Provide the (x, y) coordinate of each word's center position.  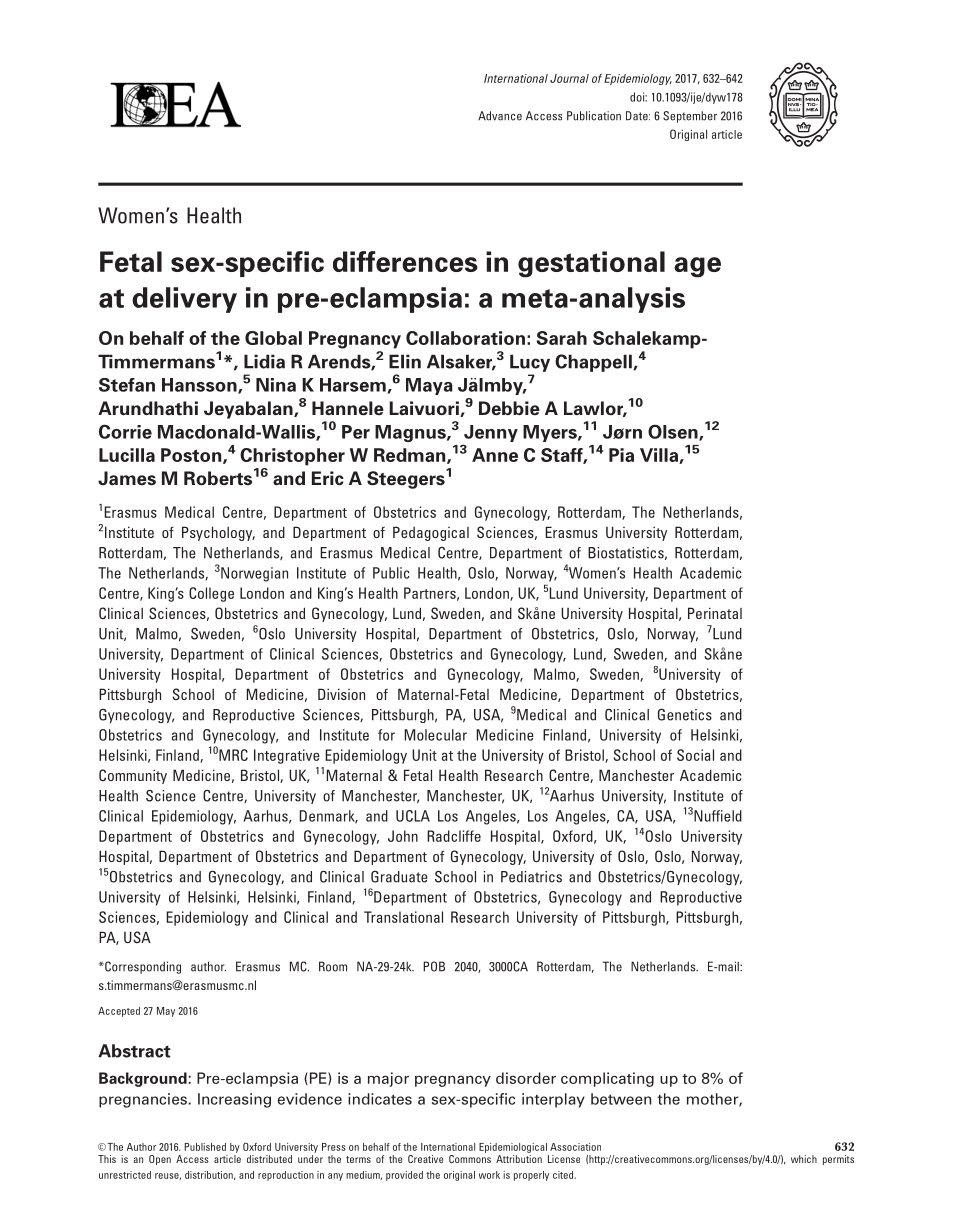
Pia (621, 455)
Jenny (491, 433)
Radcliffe (454, 836)
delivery (184, 300)
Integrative (287, 756)
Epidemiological (513, 1148)
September (690, 117)
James (127, 478)
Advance (500, 116)
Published (205, 1147)
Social (695, 755)
